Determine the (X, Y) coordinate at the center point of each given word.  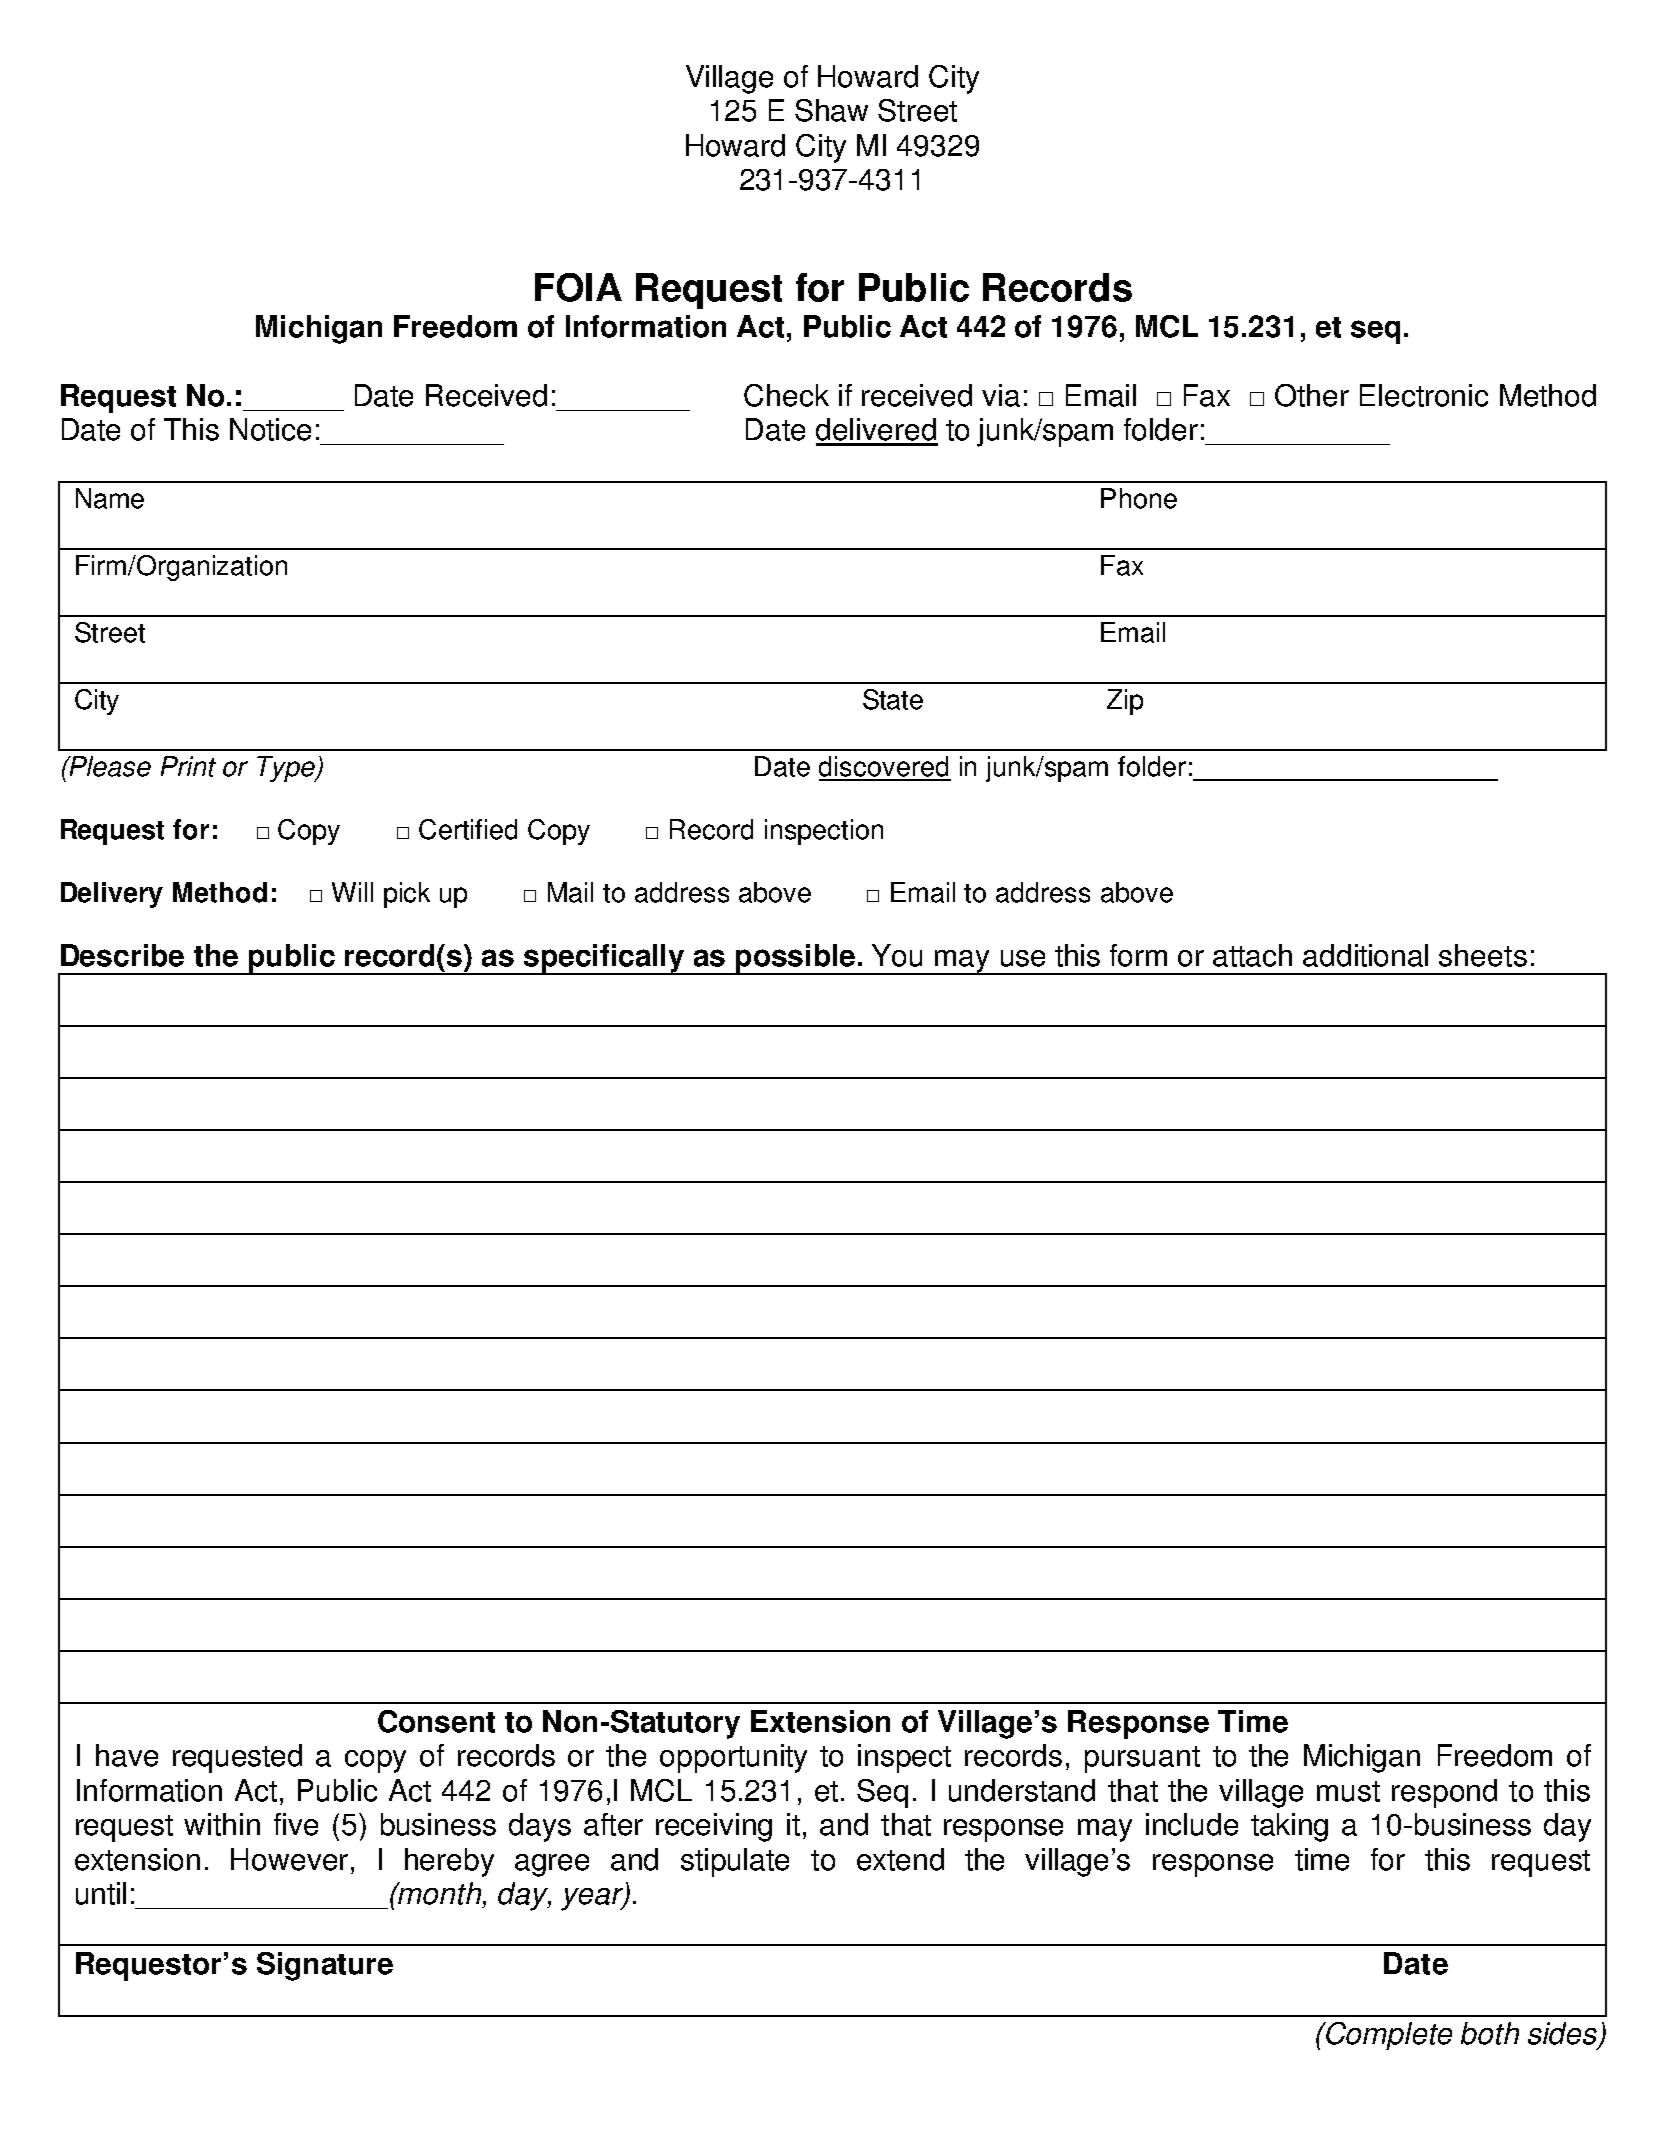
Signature (325, 1966)
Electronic (1424, 395)
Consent (436, 1721)
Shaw (831, 110)
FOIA (578, 287)
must (1348, 1791)
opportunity (733, 1758)
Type (287, 769)
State (893, 699)
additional (1365, 955)
